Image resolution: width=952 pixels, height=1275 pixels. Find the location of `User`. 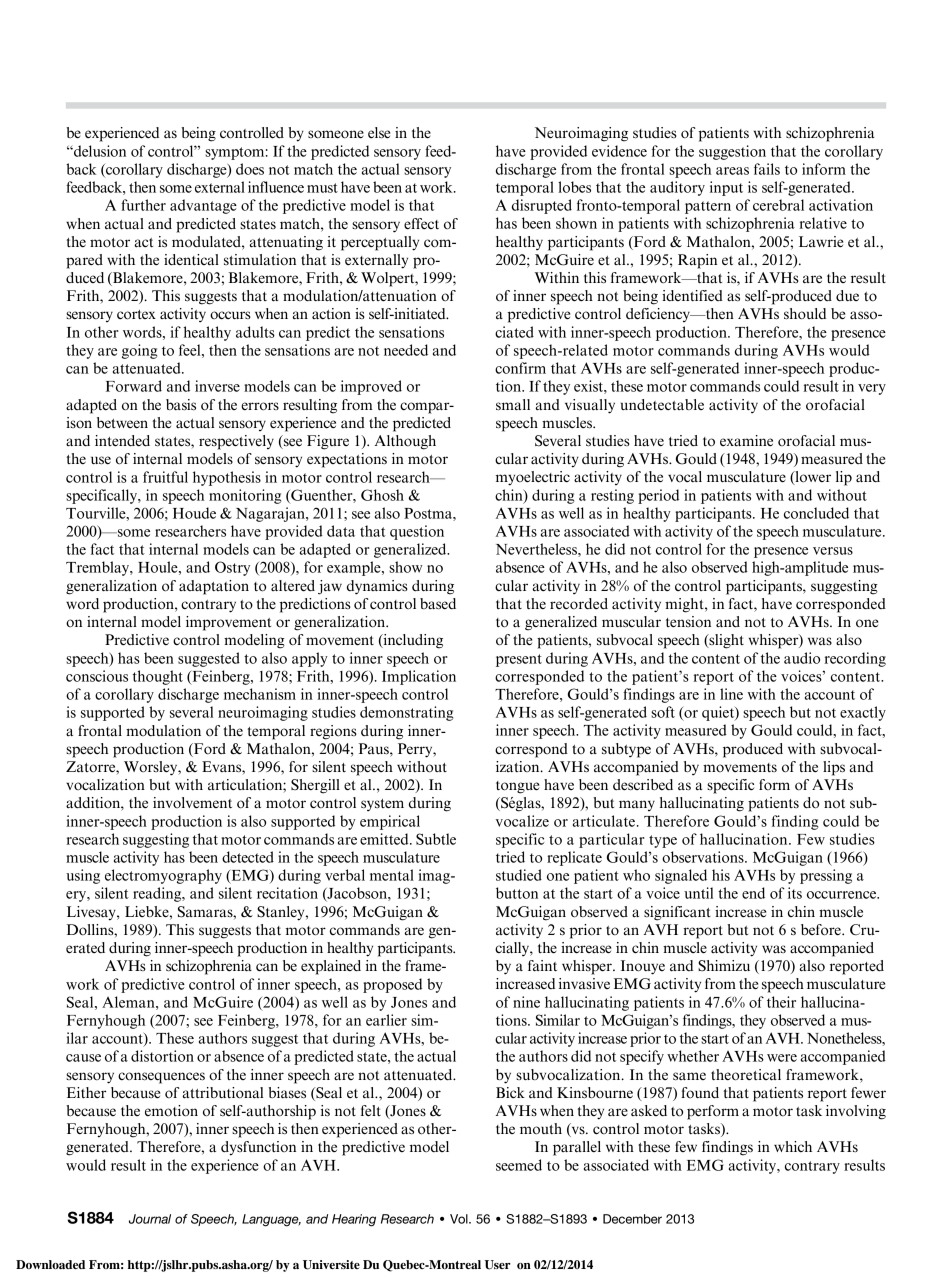

User is located at coordinates (498, 1265).
